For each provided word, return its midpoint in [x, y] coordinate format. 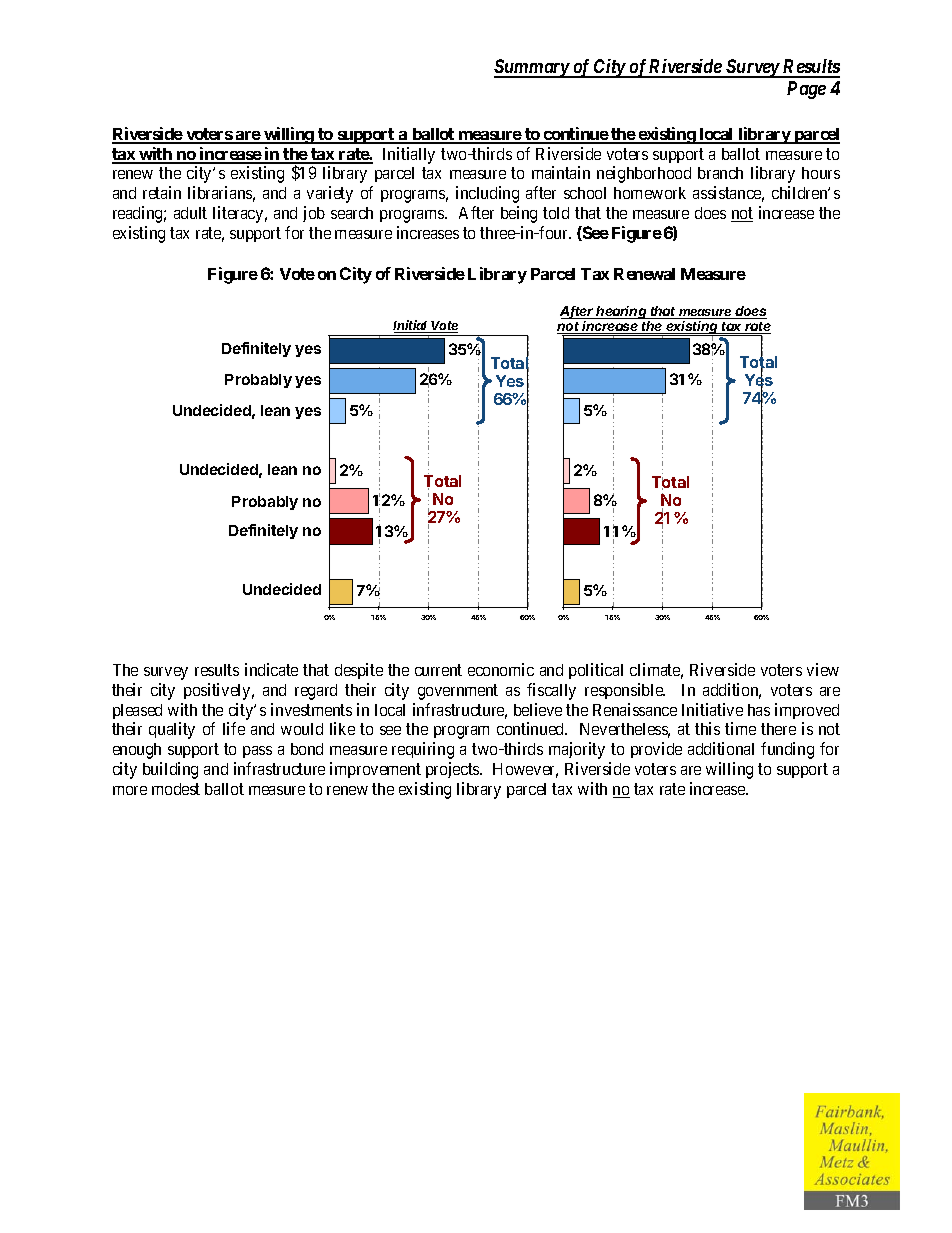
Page [806, 90]
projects [453, 770]
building [170, 770]
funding [787, 750]
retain [162, 192]
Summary [532, 68]
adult [190, 213]
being [519, 214]
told [556, 213]
